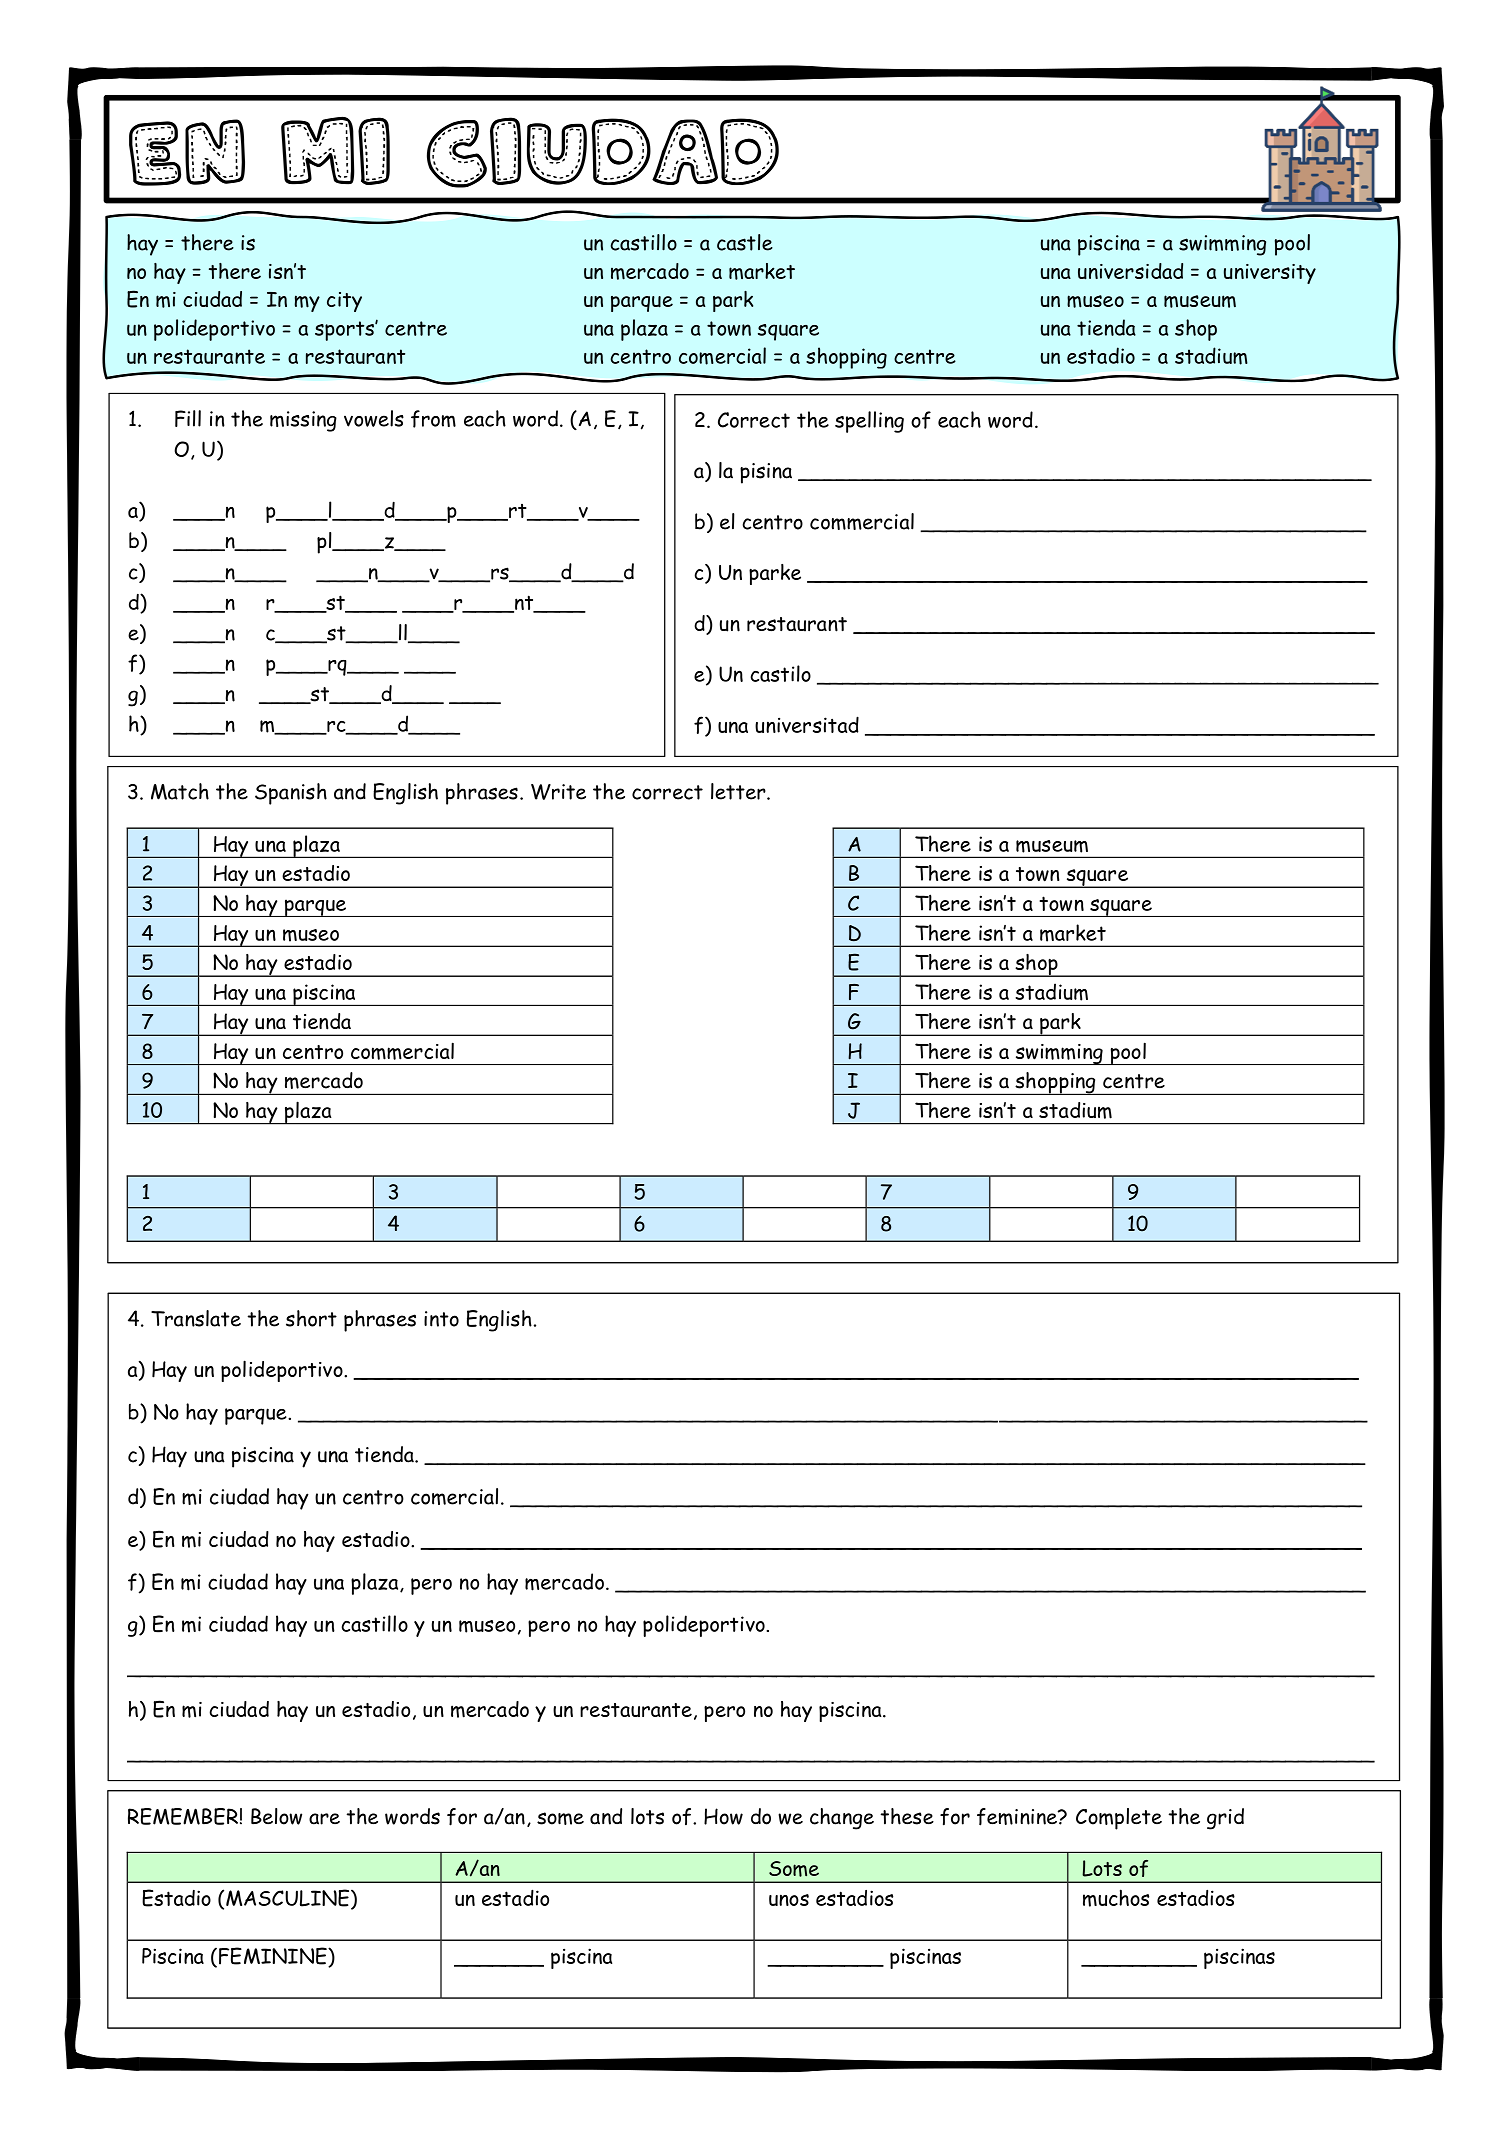 This screenshot has height=2137, width=1510. Describe the element at coordinates (441, 1319) in the screenshot. I see `into` at that location.
